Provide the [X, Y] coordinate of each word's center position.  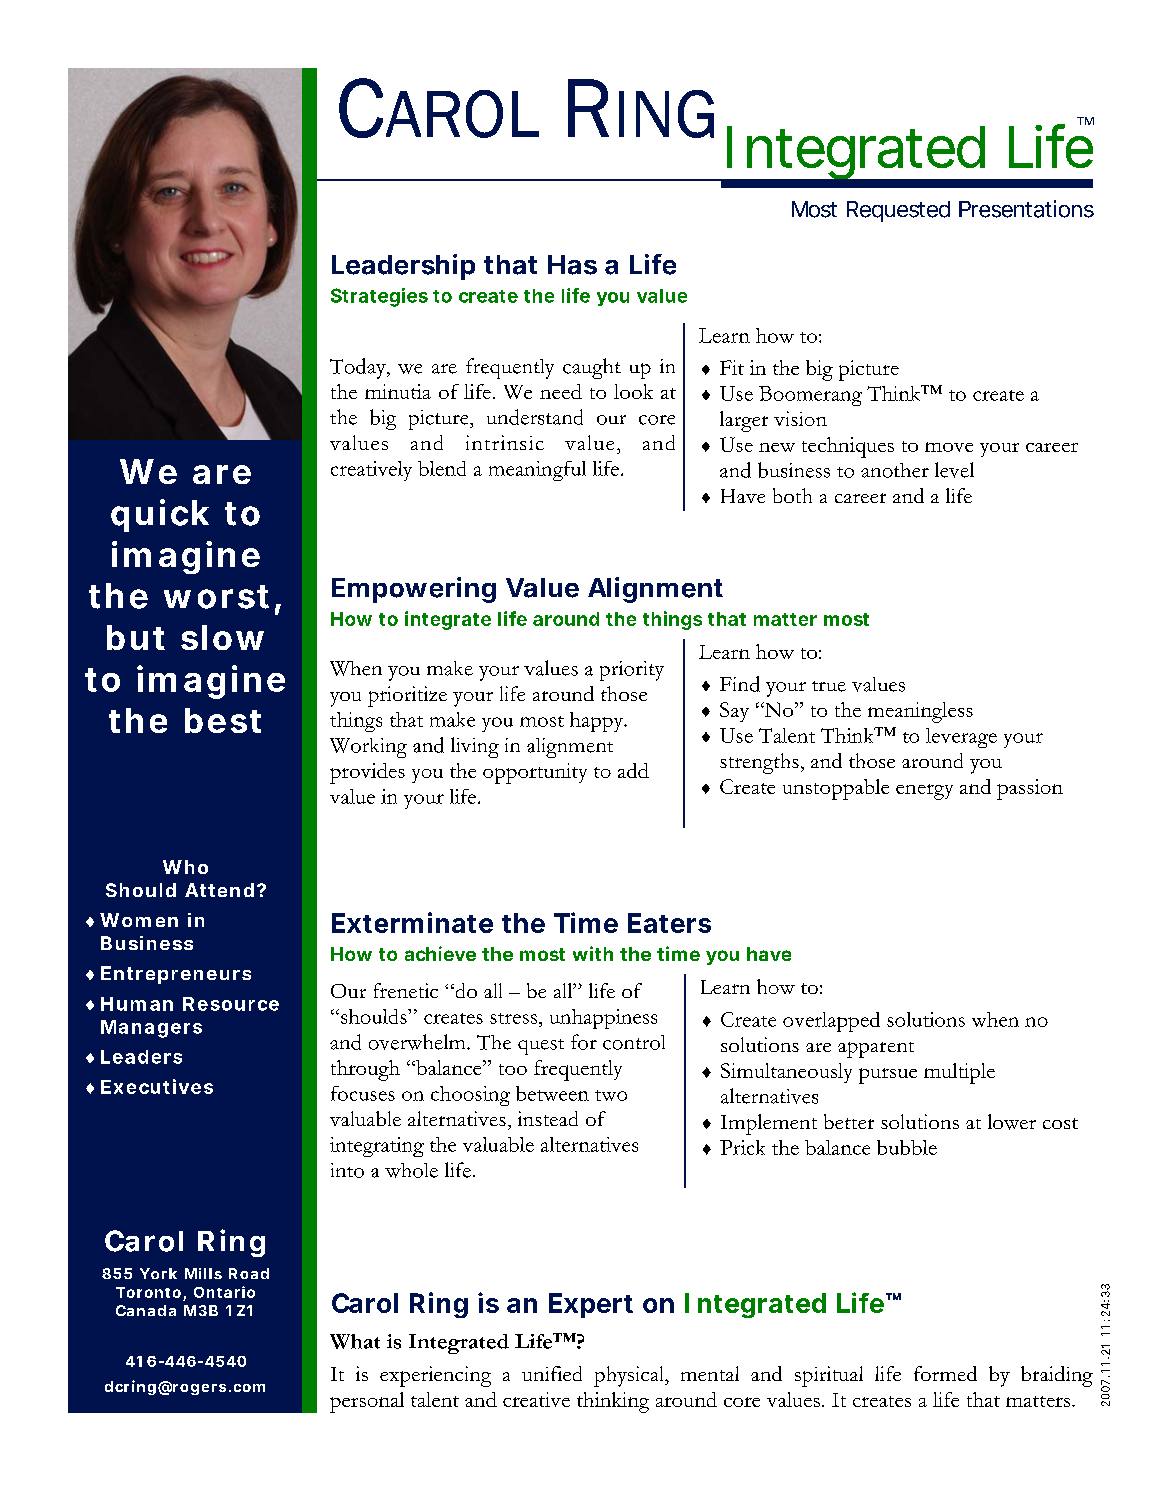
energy [924, 792]
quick [160, 515]
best [223, 720]
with [593, 953]
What [355, 1341]
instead [548, 1118]
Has [572, 265]
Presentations [1026, 209]
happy [598, 722]
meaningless [920, 712]
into [347, 1170]
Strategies [379, 297]
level [954, 470]
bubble [907, 1147]
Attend [219, 890]
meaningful [537, 471]
